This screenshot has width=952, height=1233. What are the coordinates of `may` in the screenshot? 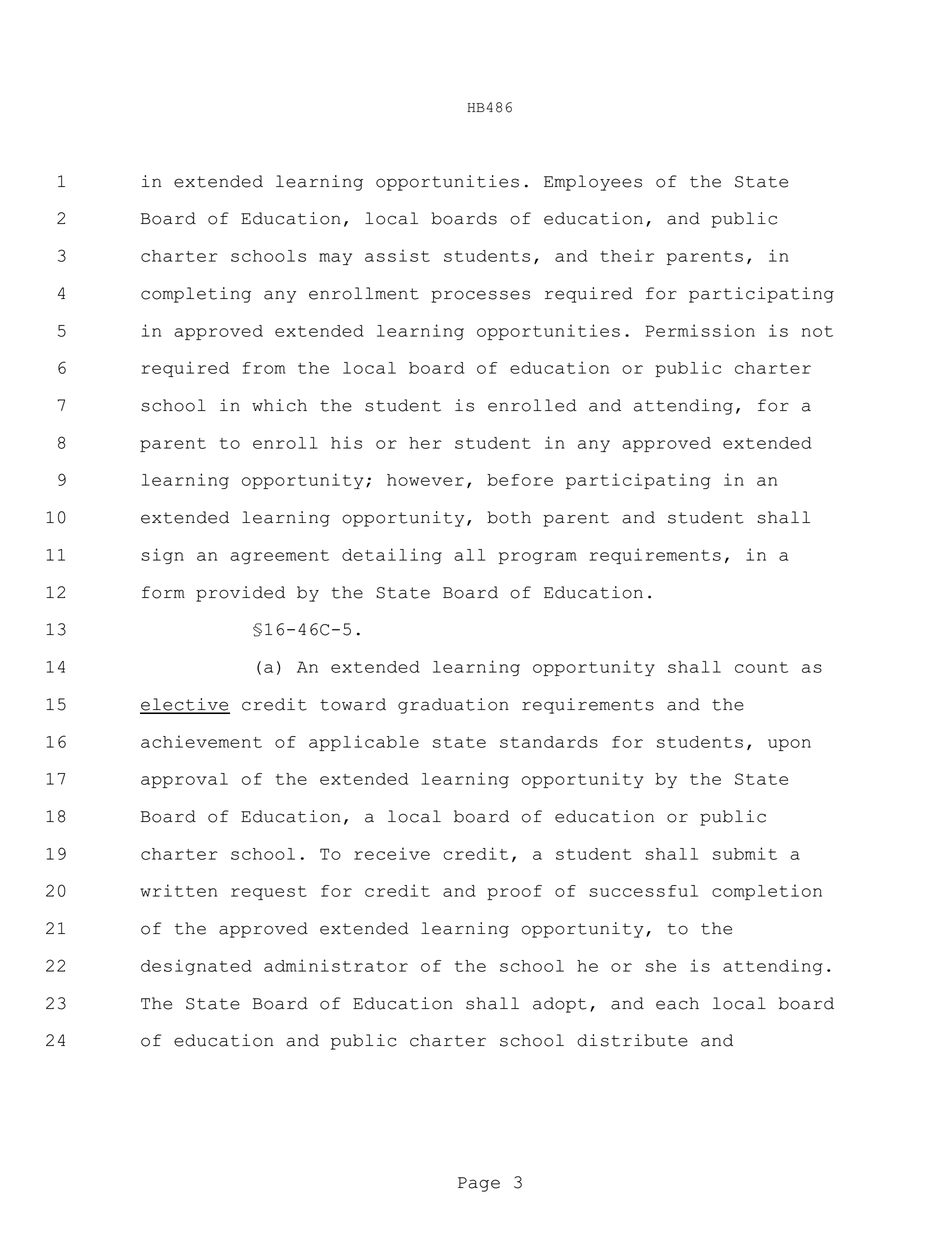 It's located at (335, 259).
